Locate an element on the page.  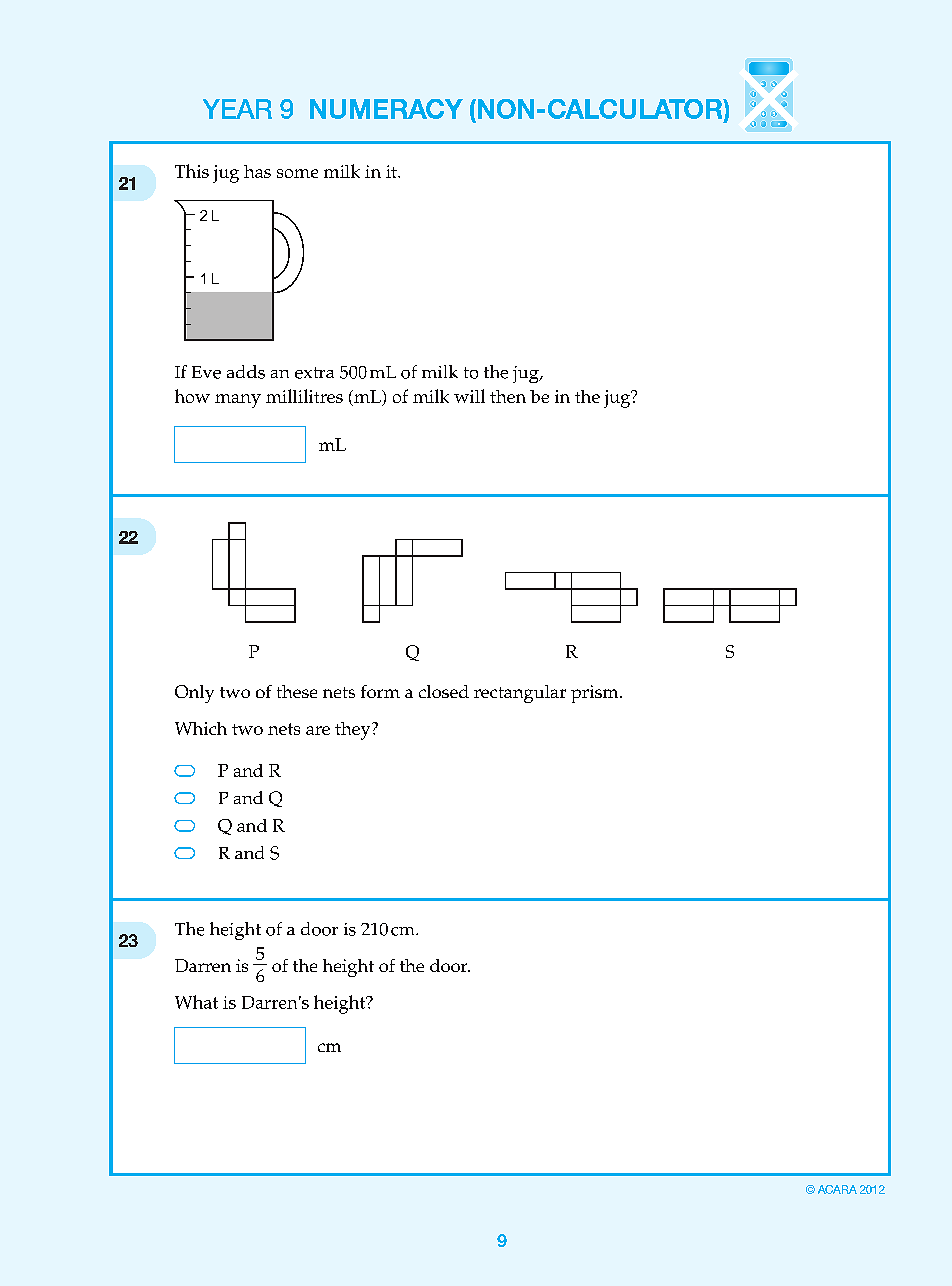
they is located at coordinates (354, 731).
